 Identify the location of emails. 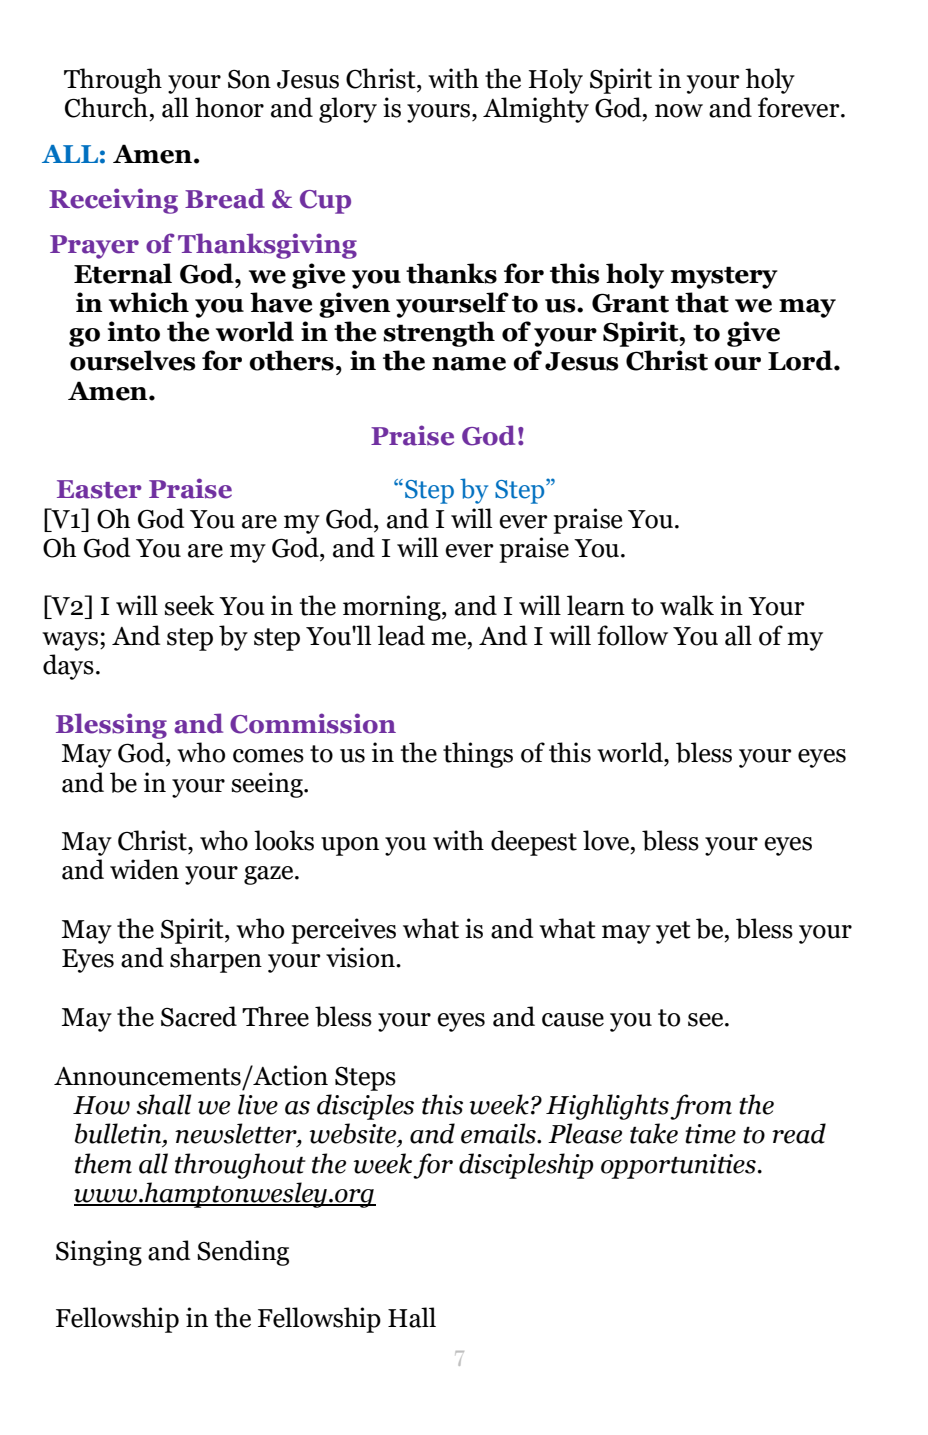
(499, 1133).
